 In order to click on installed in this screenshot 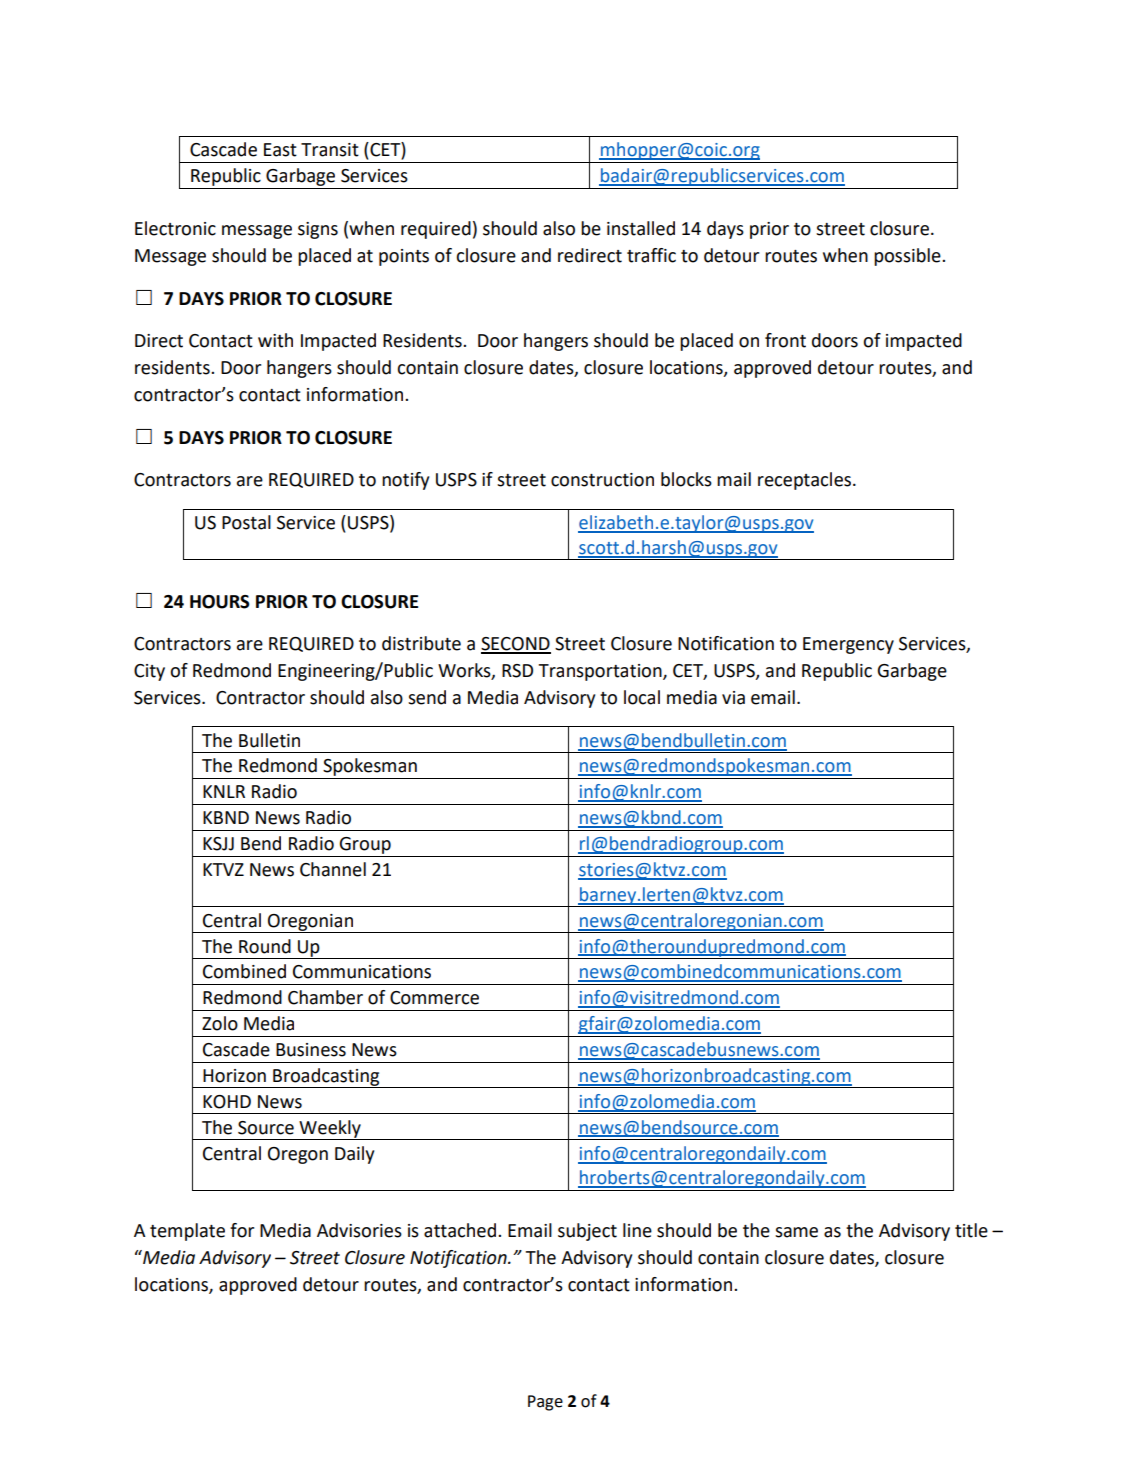, I will do `click(641, 228)`.
